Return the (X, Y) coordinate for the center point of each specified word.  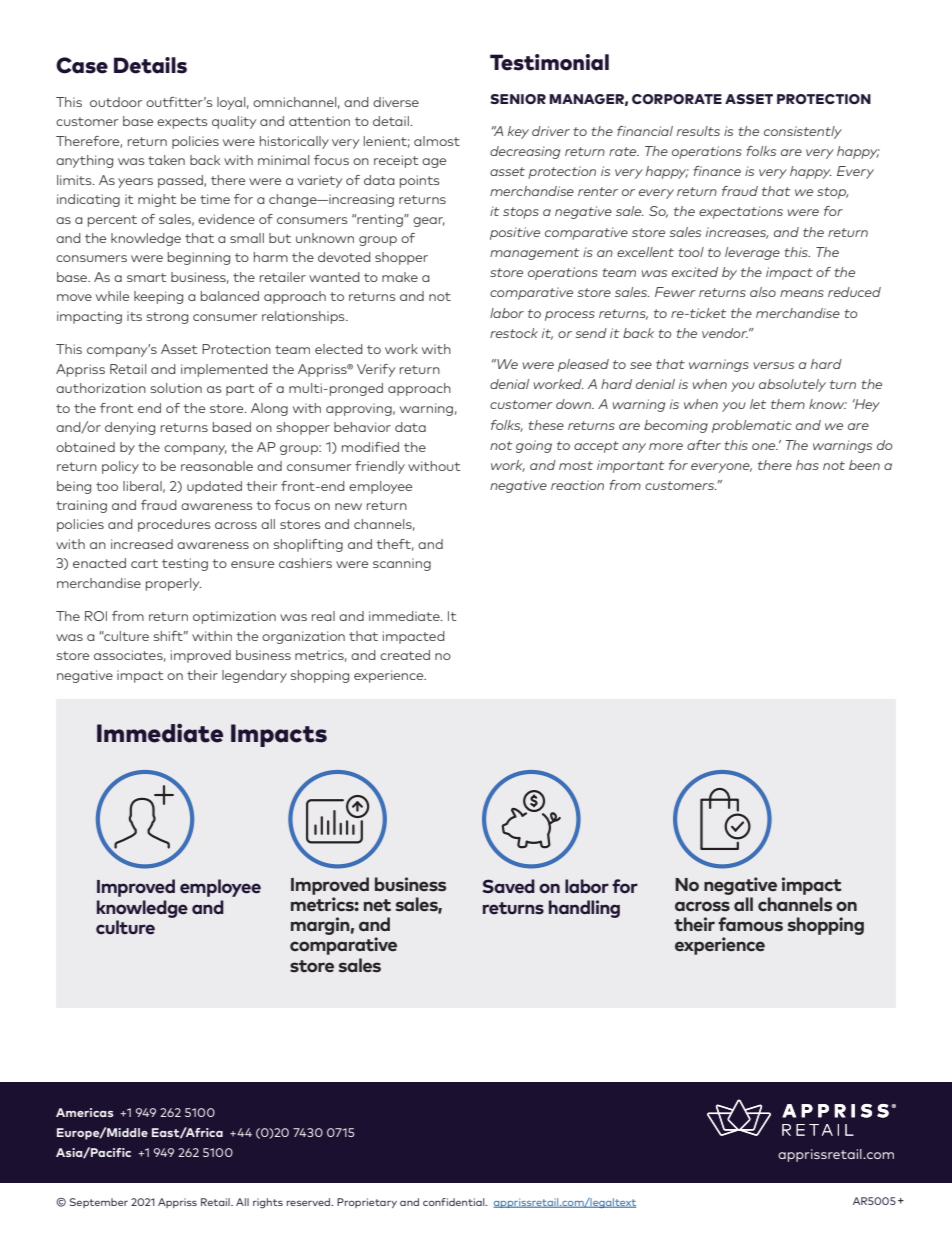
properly (173, 584)
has (807, 465)
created (405, 655)
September (99, 1203)
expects (182, 123)
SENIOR (518, 99)
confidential (455, 1202)
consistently (803, 132)
